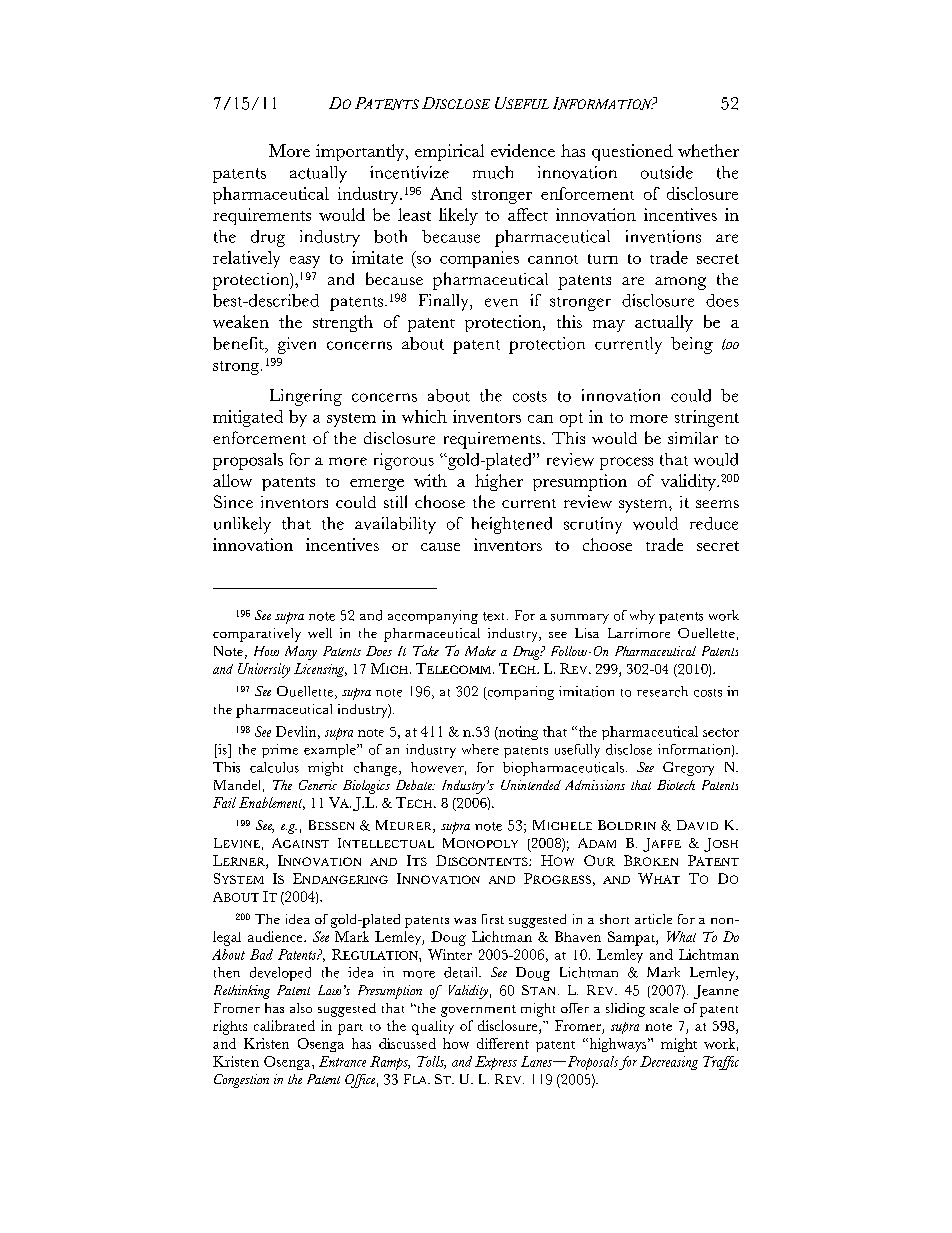  I want to click on calibrated, so click(284, 1025).
